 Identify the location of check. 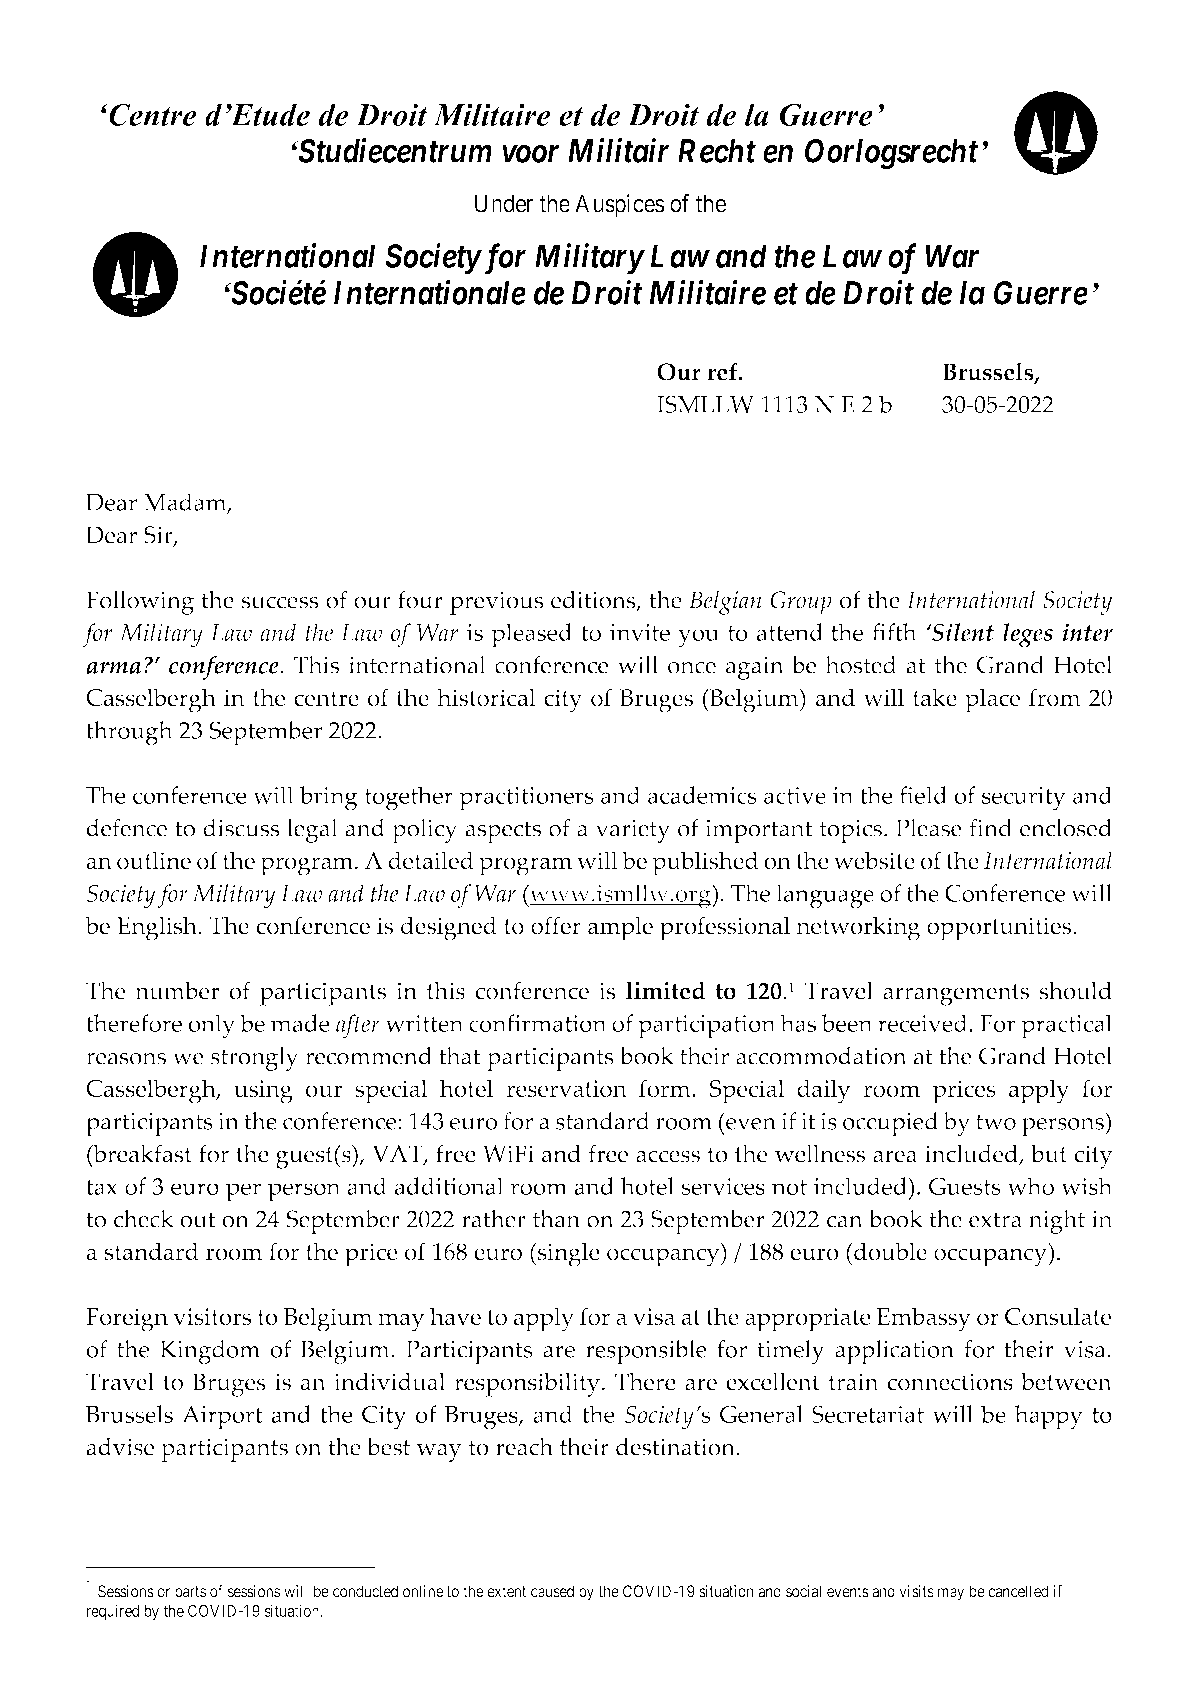
(143, 1219).
